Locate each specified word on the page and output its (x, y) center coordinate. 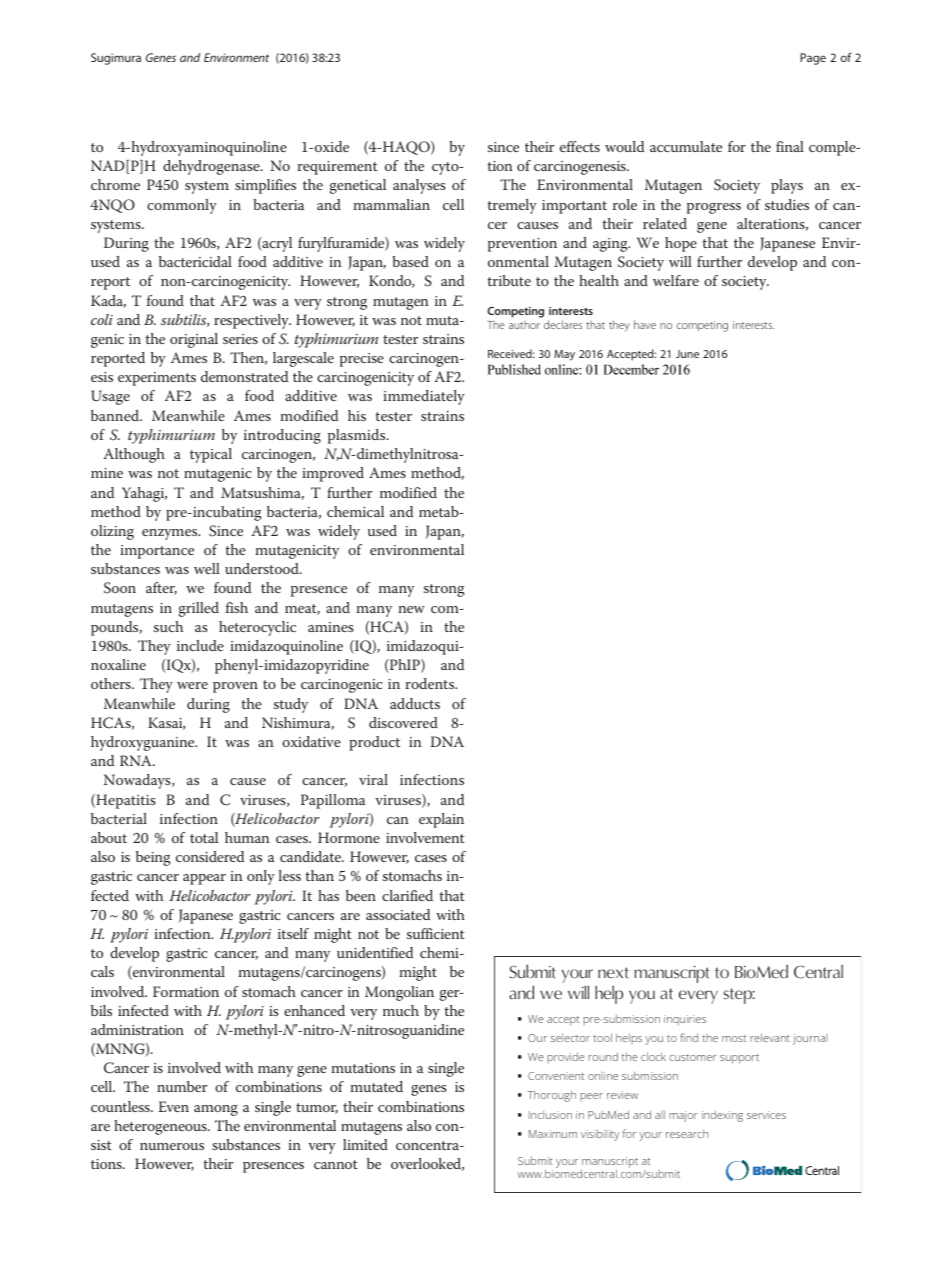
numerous (172, 1146)
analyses (419, 186)
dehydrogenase (212, 167)
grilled (199, 609)
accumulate (686, 146)
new (412, 609)
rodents (431, 683)
